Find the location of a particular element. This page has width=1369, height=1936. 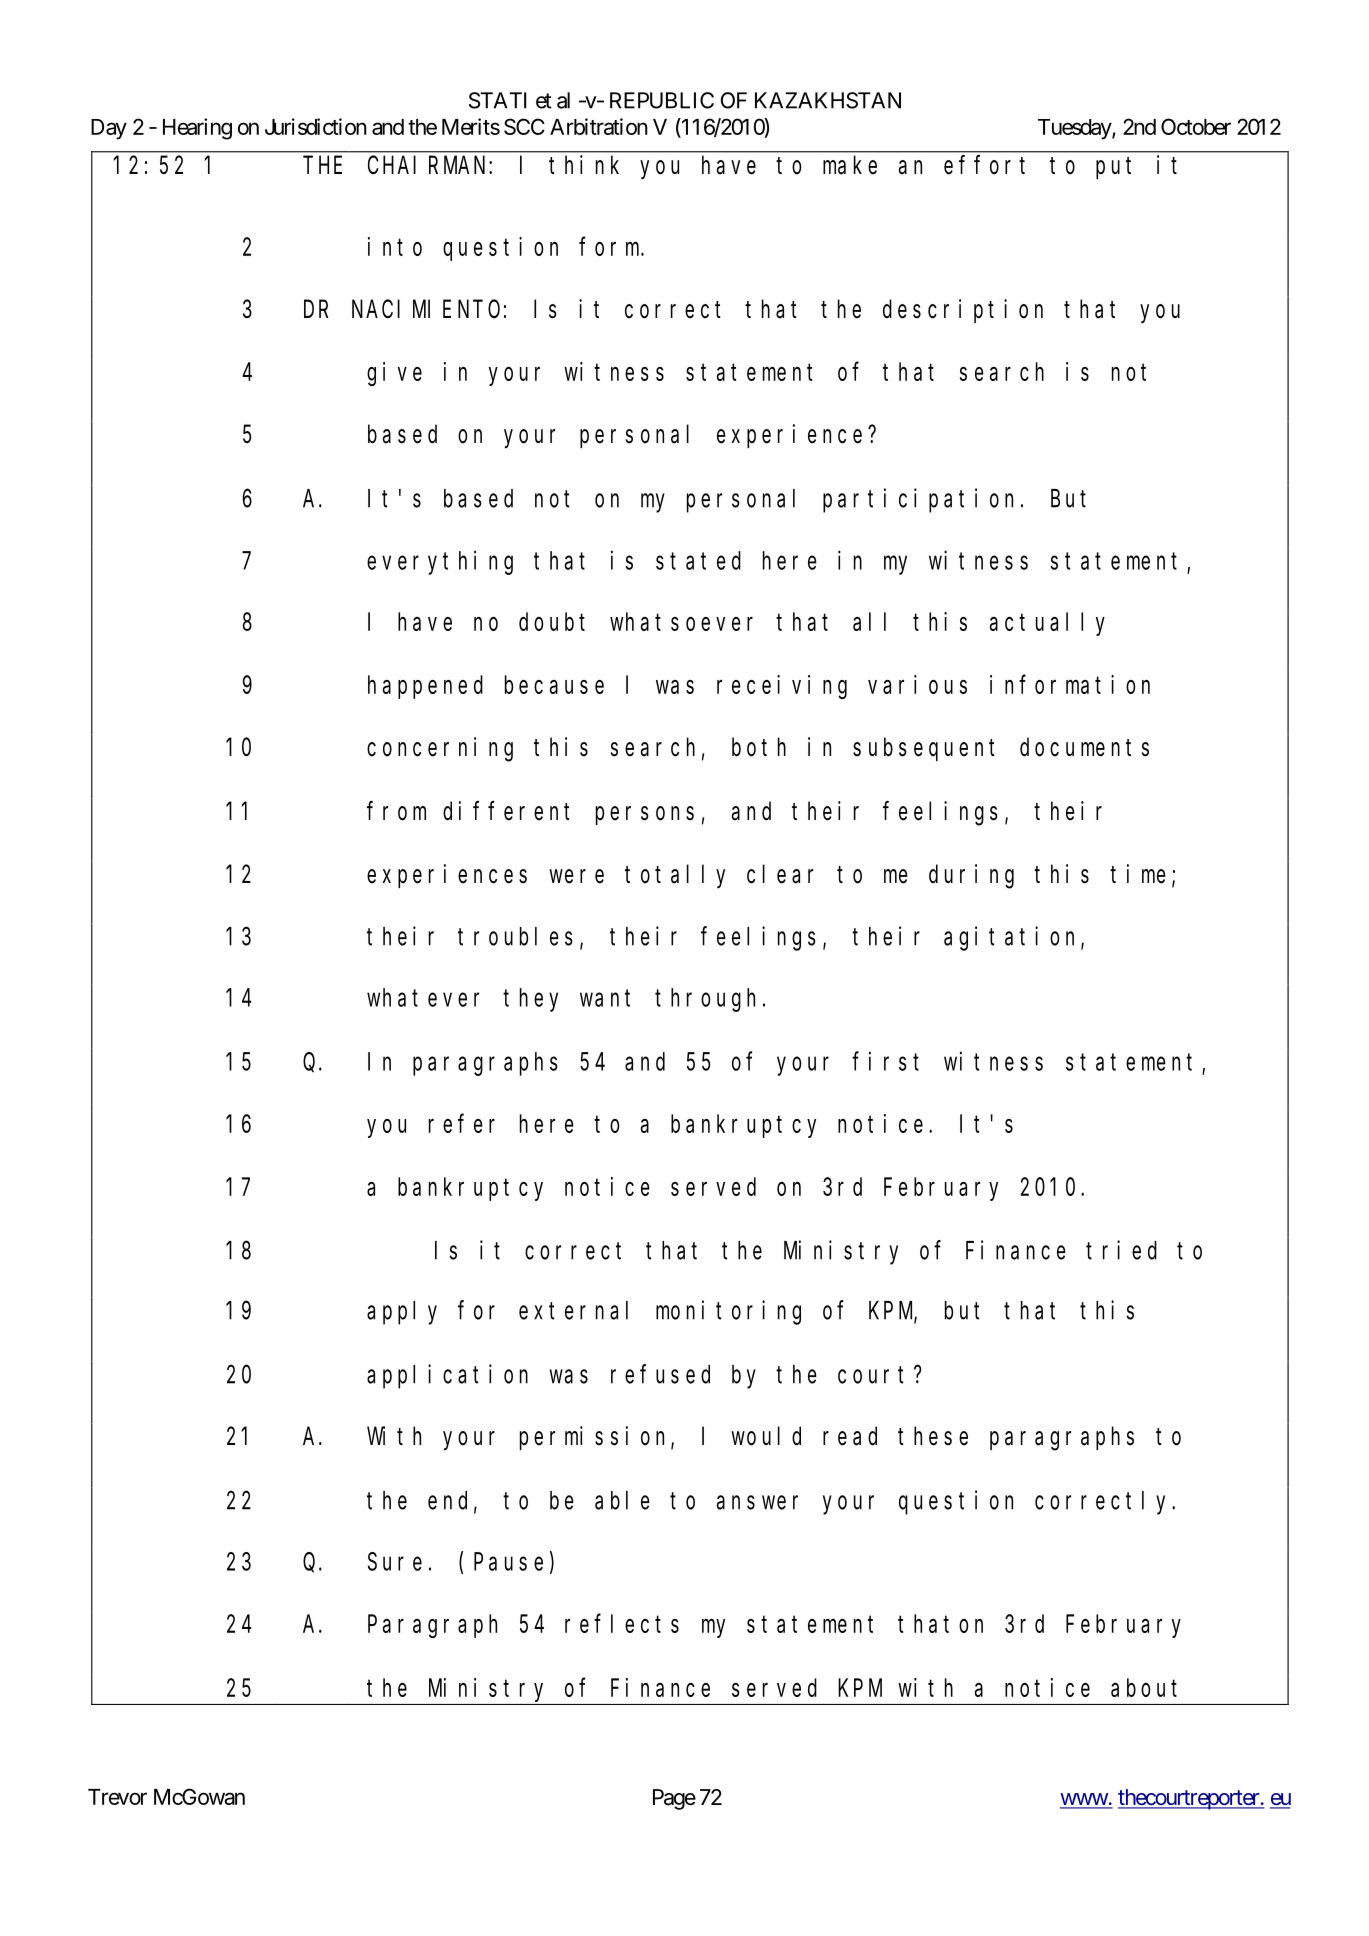

www is located at coordinates (1084, 1800).
